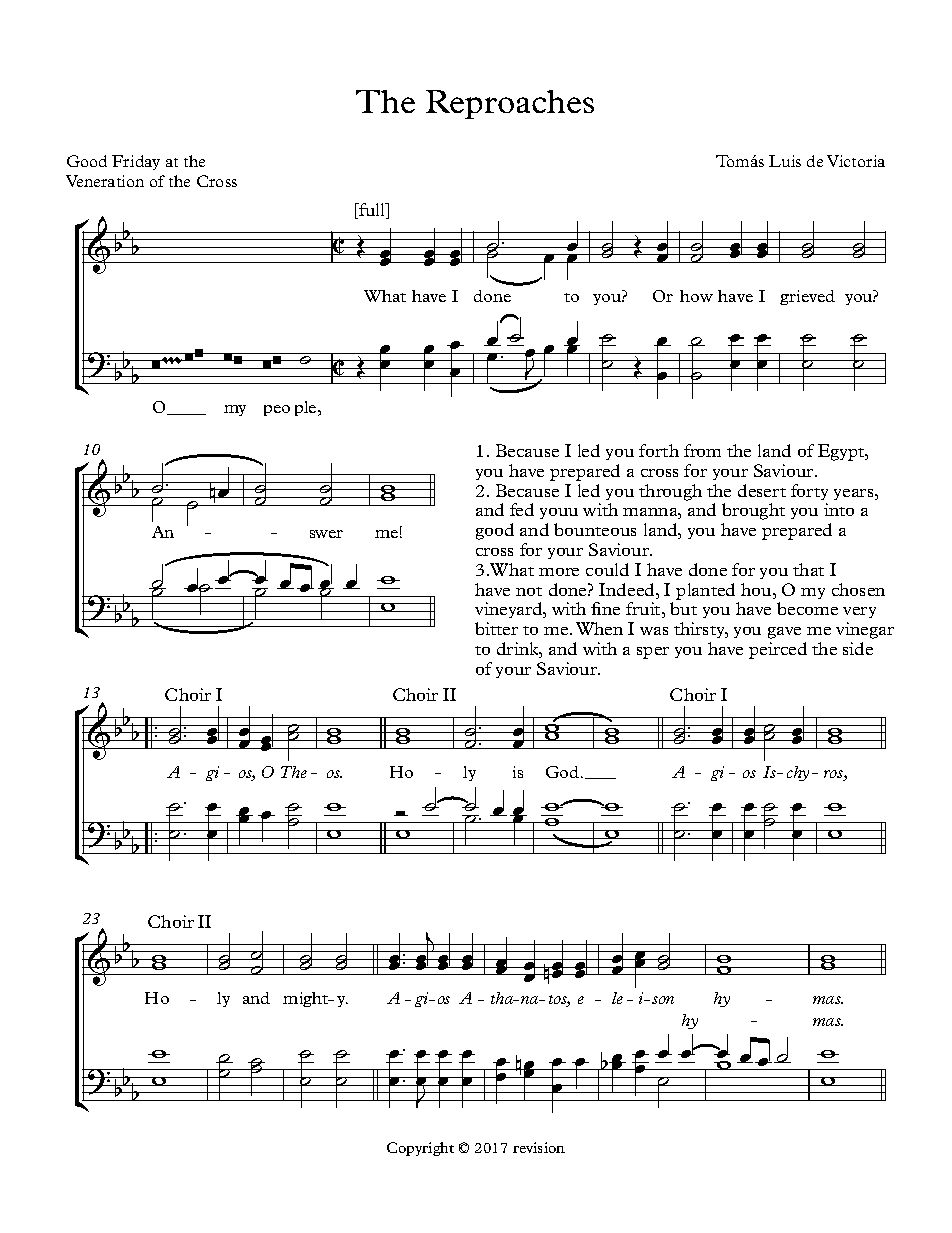 This screenshot has height=1233, width=952. I want to click on was, so click(654, 631).
